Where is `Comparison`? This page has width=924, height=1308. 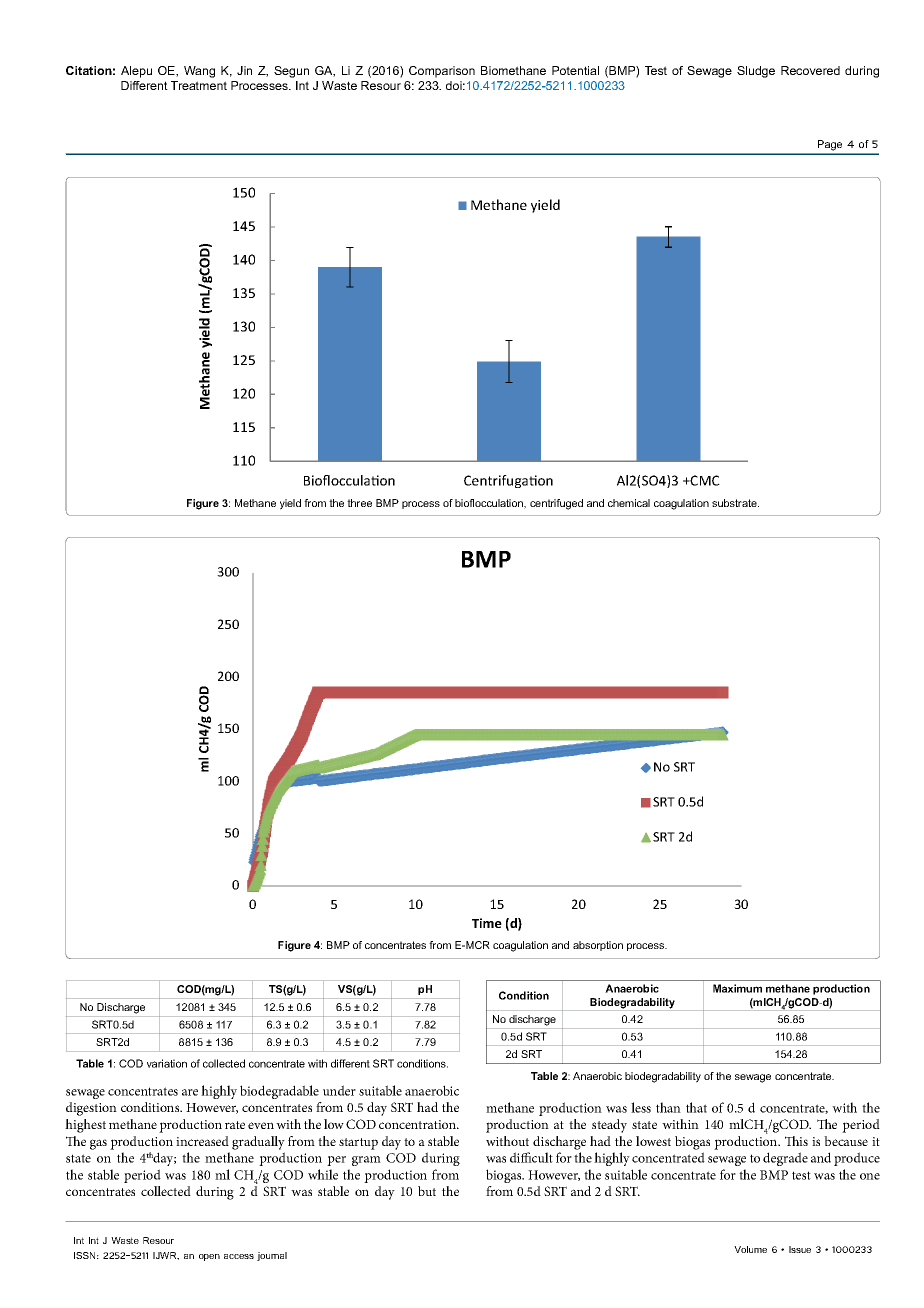 Comparison is located at coordinates (442, 72).
